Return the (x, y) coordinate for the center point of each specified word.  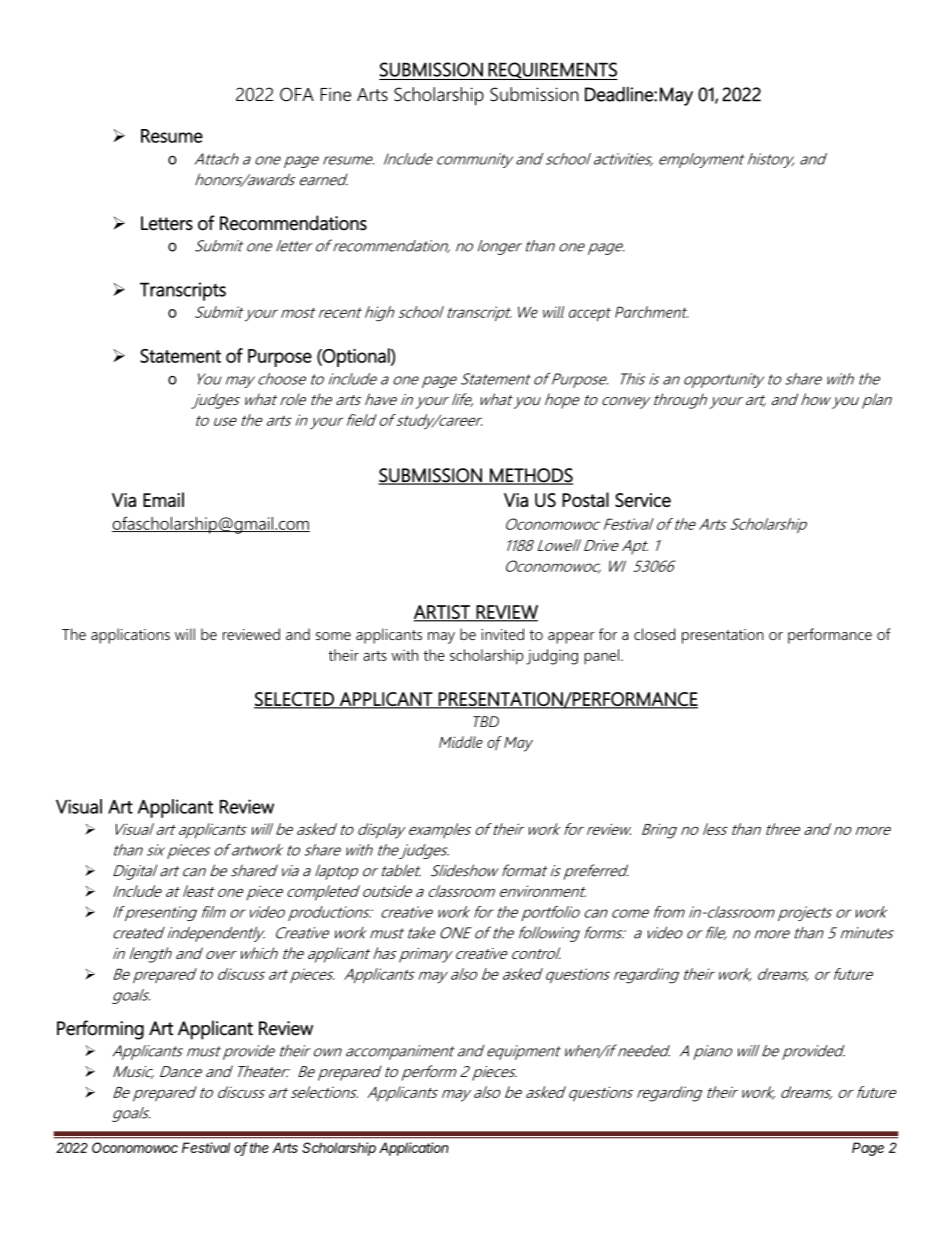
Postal (585, 499)
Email (163, 499)
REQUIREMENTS (552, 71)
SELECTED (295, 700)
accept (590, 315)
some (333, 636)
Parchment (651, 312)
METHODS (530, 476)
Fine (336, 94)
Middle (461, 742)
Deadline (620, 94)
